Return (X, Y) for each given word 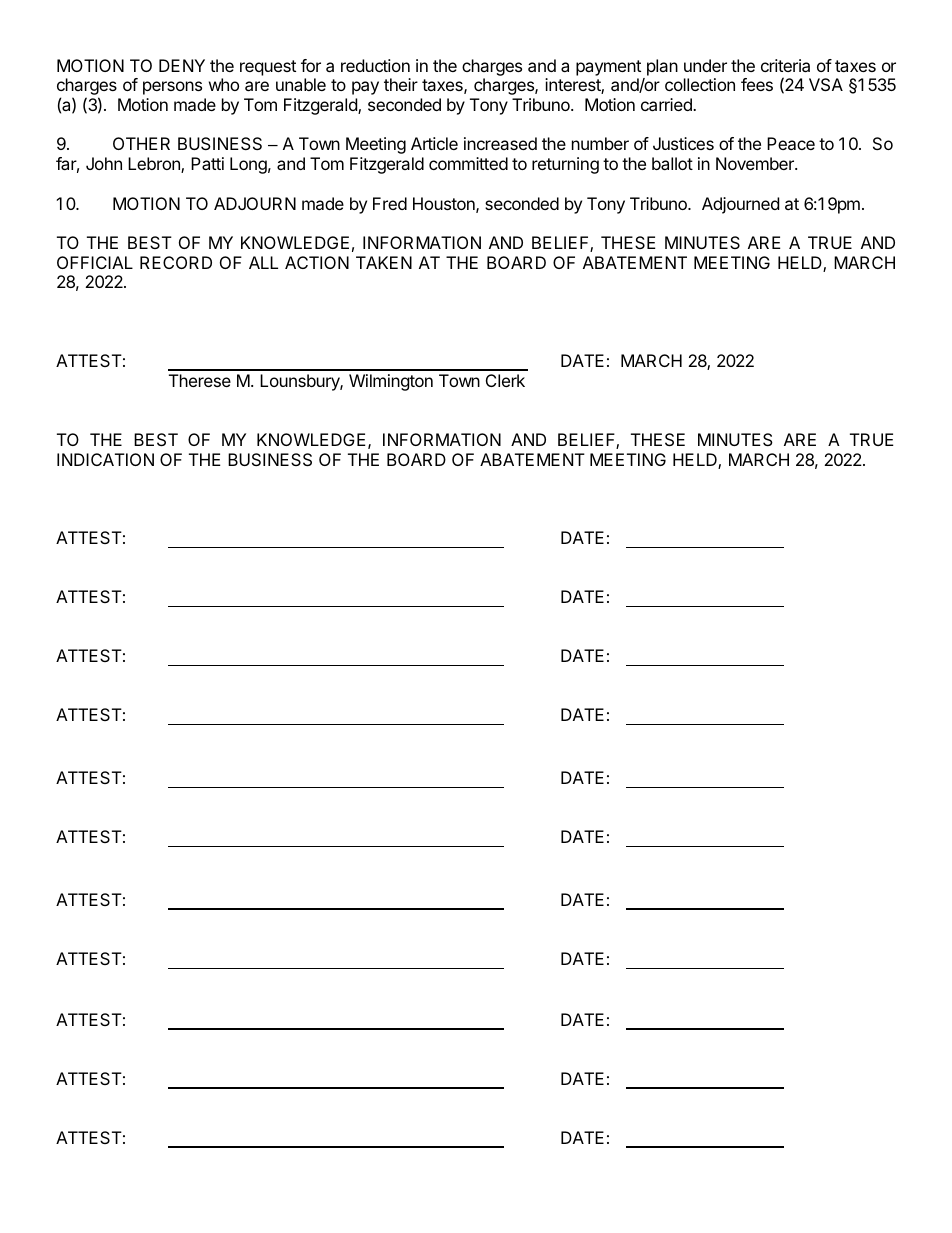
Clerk (505, 380)
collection (700, 84)
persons (172, 88)
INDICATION (105, 459)
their (401, 84)
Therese (200, 380)
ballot (672, 163)
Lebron (155, 165)
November (756, 163)
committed (468, 163)
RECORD (176, 262)
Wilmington (391, 382)
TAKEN (384, 262)
